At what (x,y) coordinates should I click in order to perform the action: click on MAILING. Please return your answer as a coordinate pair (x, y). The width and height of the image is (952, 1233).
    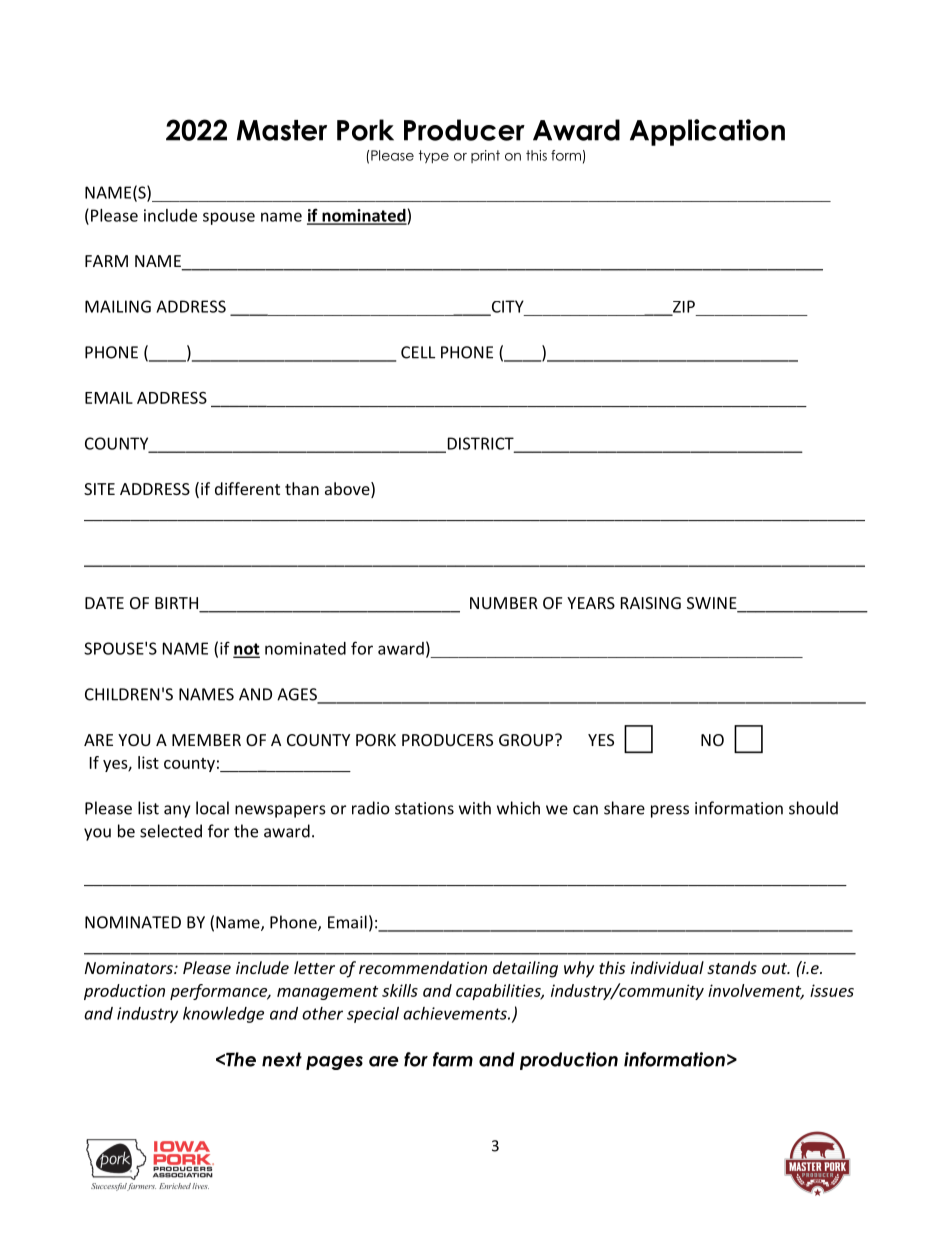
    Looking at the image, I should click on (118, 306).
